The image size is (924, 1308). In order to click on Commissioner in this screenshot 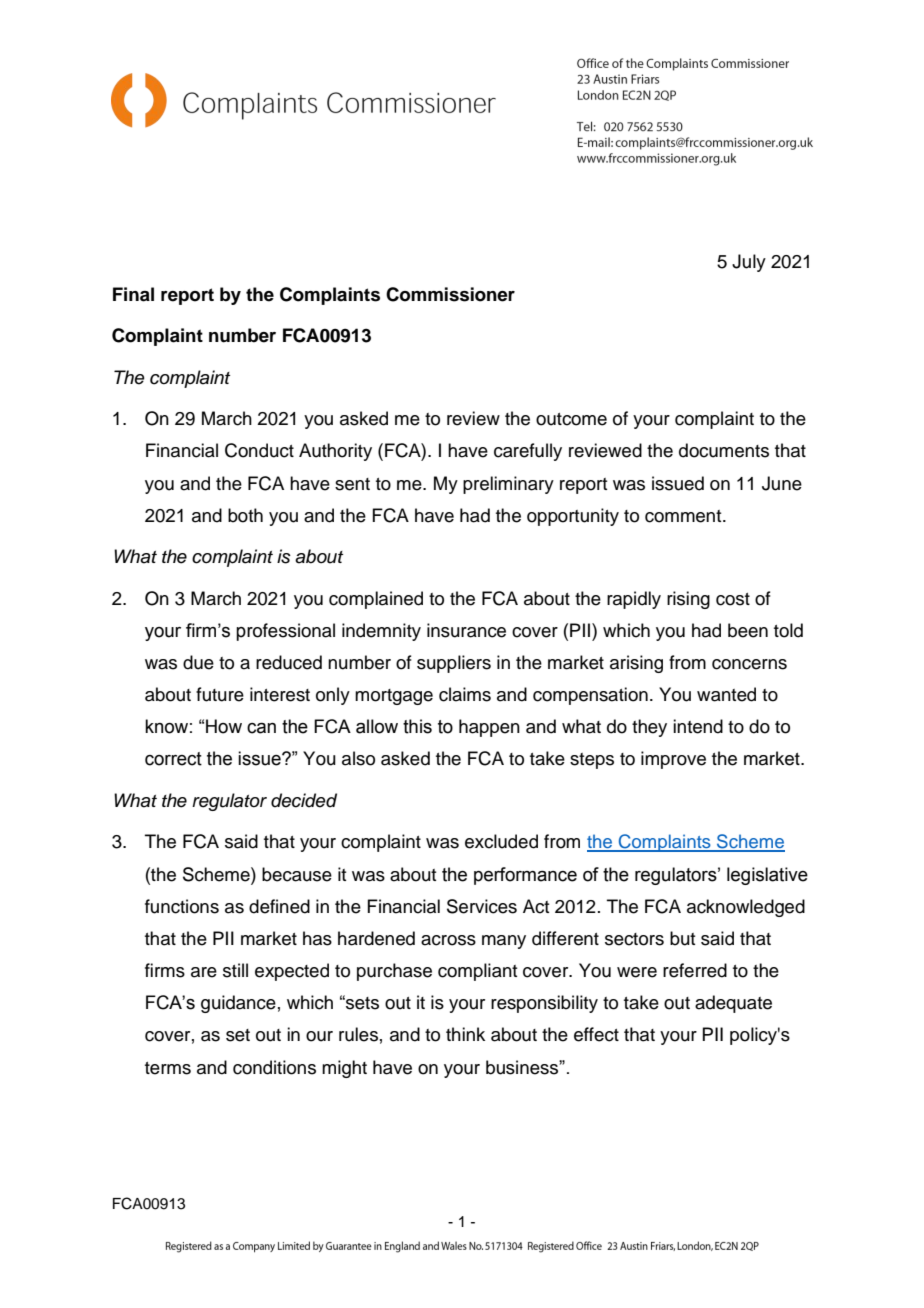, I will do `click(450, 294)`.
